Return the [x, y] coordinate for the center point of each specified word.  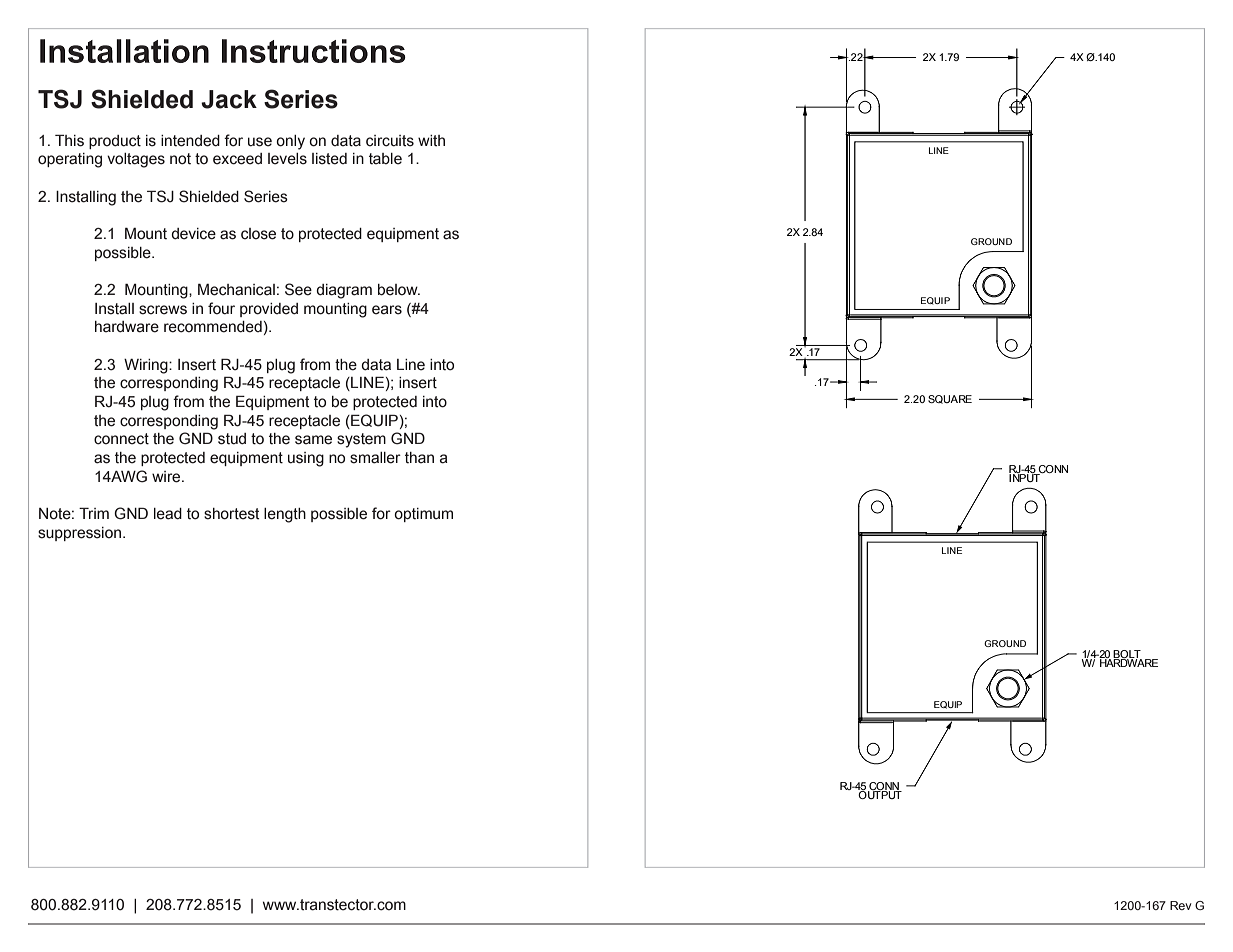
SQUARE [950, 399]
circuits [390, 141]
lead [168, 514]
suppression [79, 534]
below [399, 290]
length [285, 515]
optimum [423, 515]
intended [190, 141]
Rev [1181, 905]
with [431, 141]
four [221, 308]
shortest [232, 514]
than [419, 458]
